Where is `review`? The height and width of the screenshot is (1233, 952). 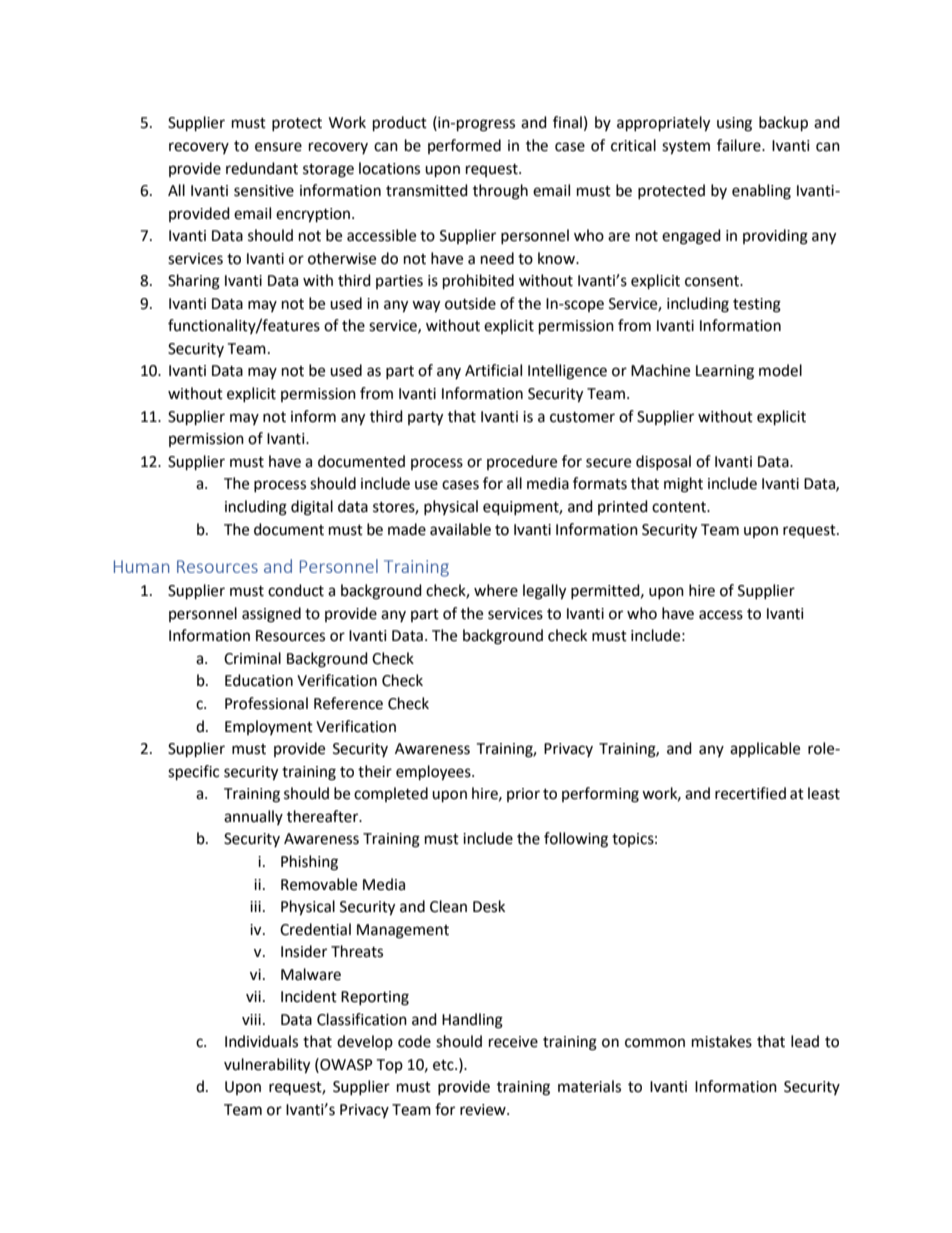
review is located at coordinates (484, 1110).
